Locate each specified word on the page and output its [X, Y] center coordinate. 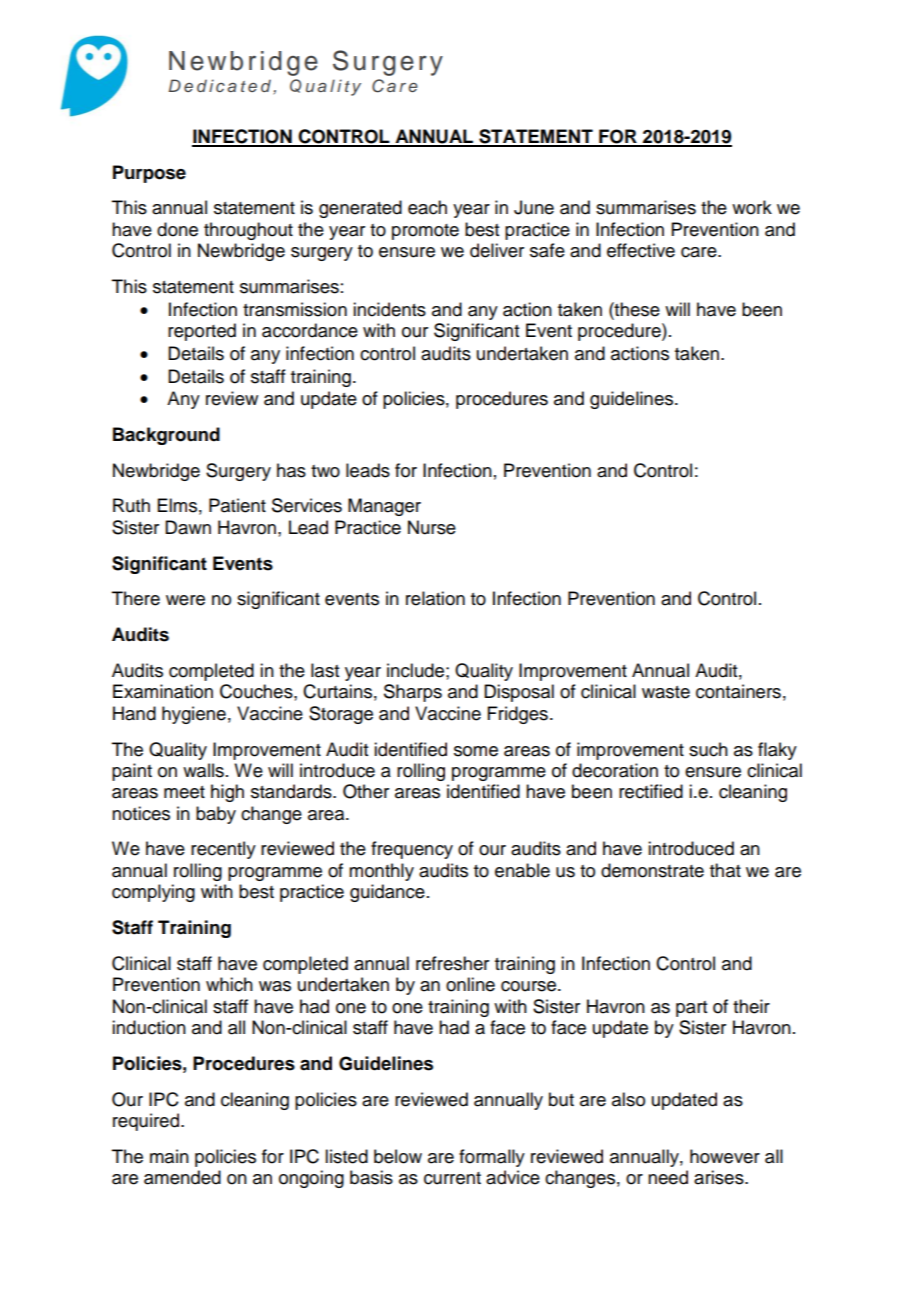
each [427, 207]
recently [223, 850]
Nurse [432, 527]
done [177, 229]
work [752, 207]
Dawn [188, 527]
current [452, 1178]
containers [738, 691]
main [169, 1156]
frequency [412, 850]
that [725, 870]
